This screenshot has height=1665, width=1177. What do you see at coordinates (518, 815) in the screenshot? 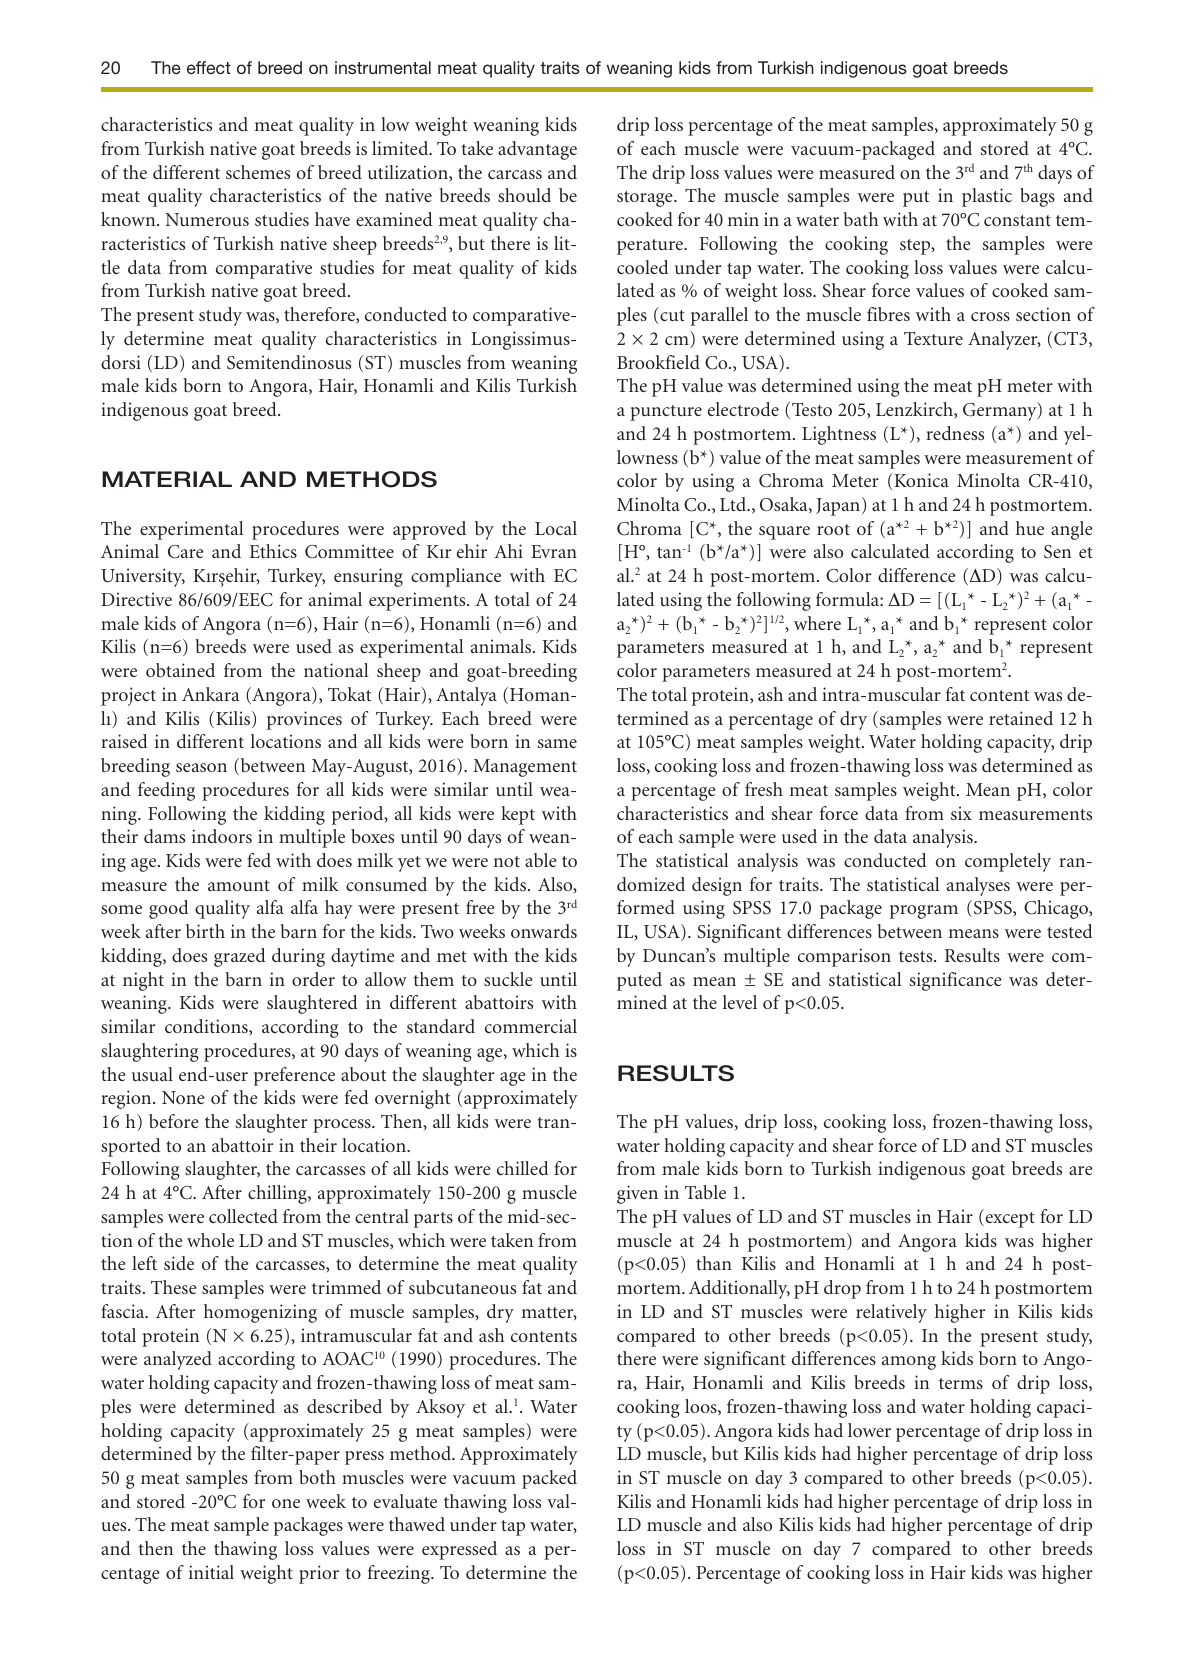
I see `kept` at bounding box center [518, 815].
